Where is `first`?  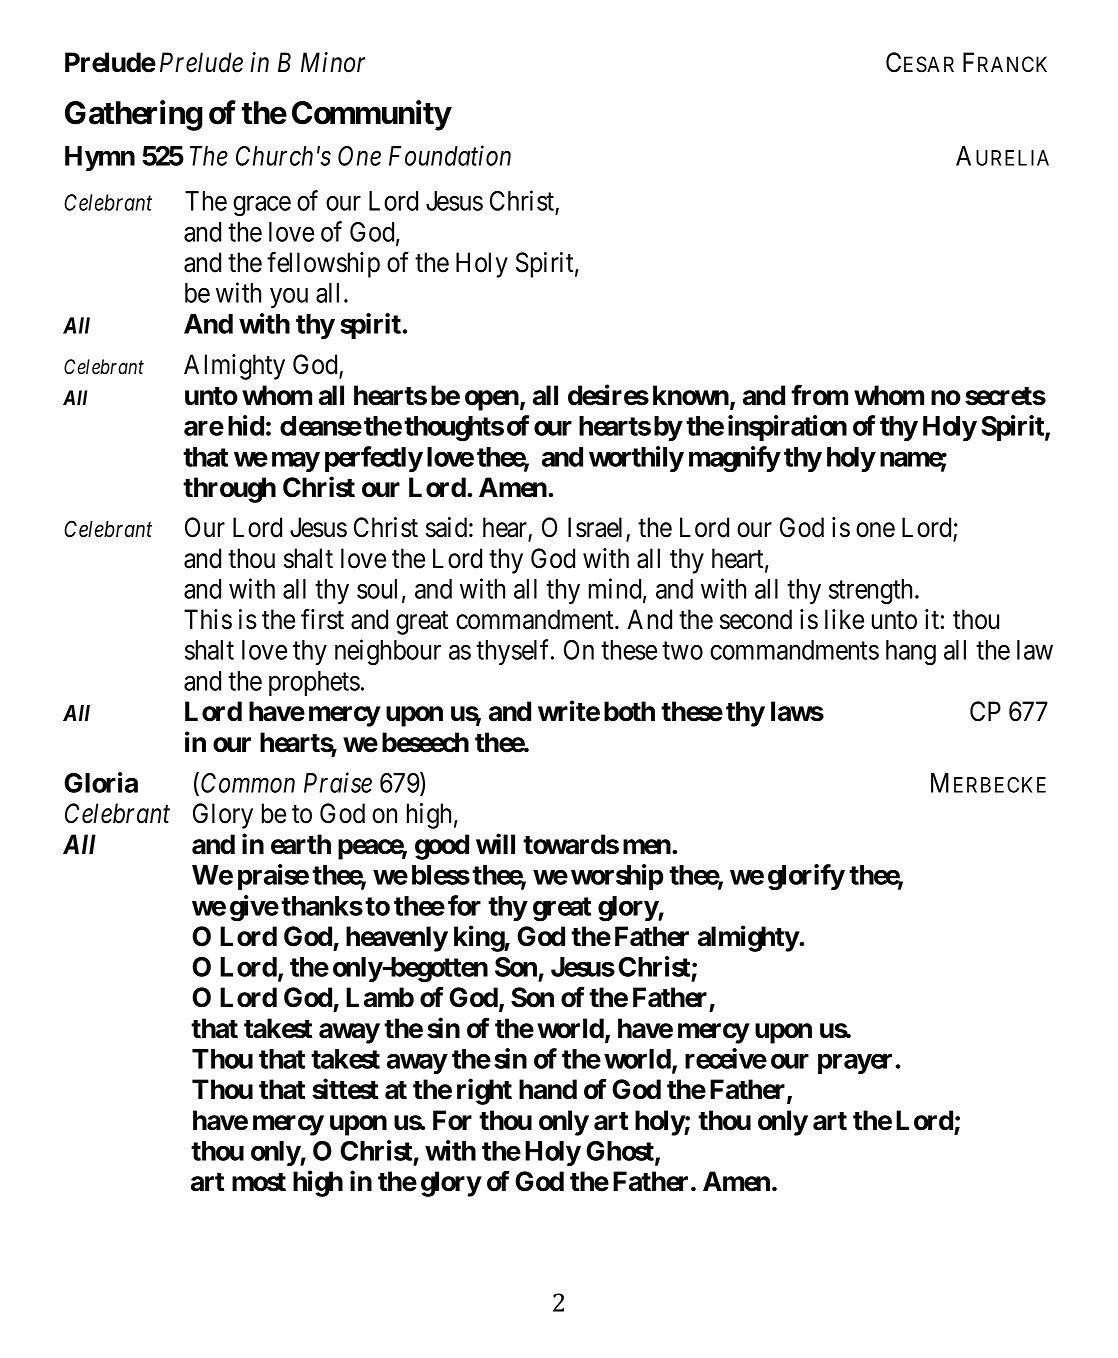
first is located at coordinates (322, 619).
